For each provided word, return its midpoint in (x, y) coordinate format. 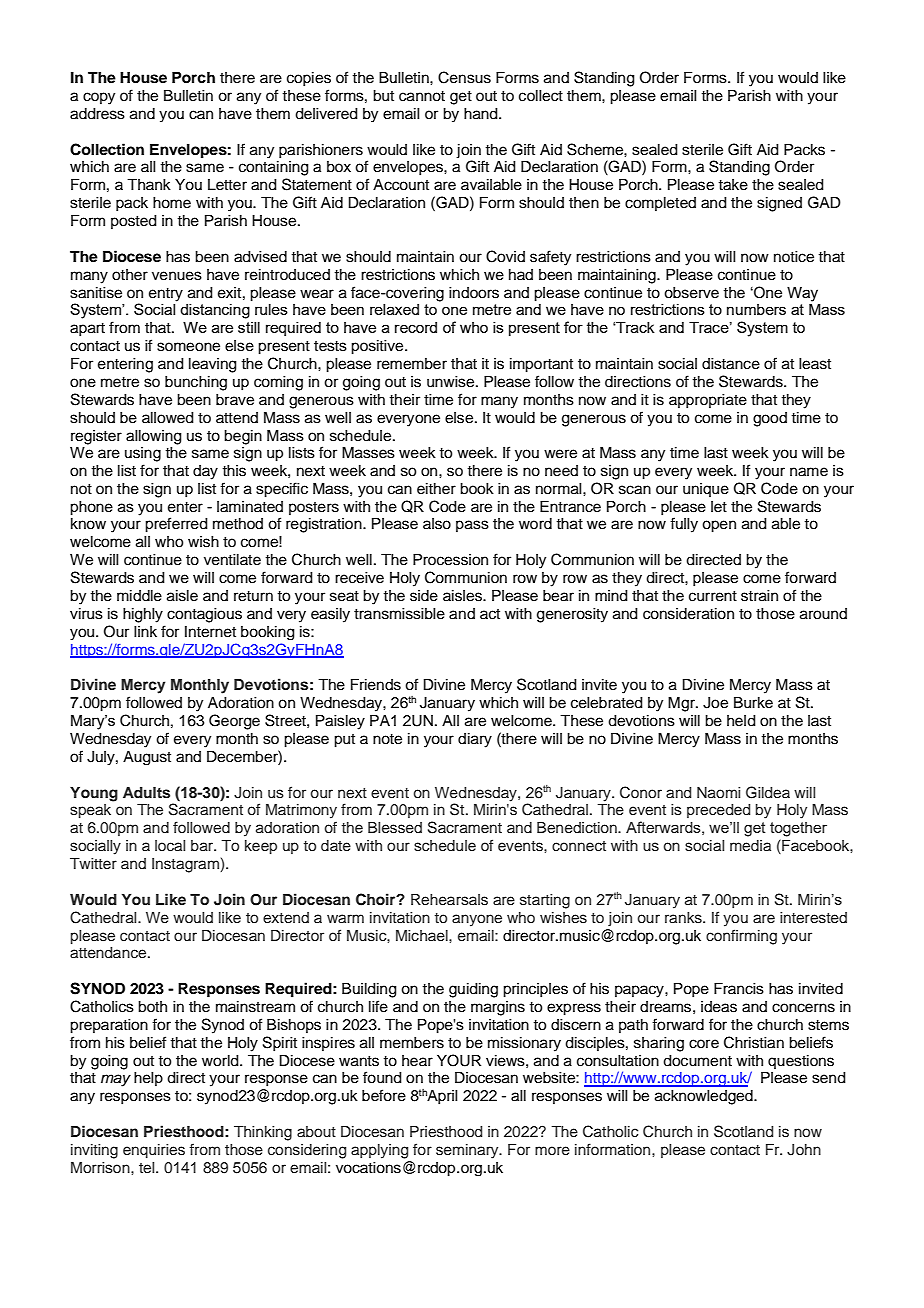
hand (482, 114)
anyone (477, 920)
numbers (756, 309)
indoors (474, 293)
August (147, 758)
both (152, 1007)
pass (472, 526)
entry (166, 295)
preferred (176, 525)
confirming (741, 937)
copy (99, 98)
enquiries (154, 1151)
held (741, 721)
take (733, 185)
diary (475, 740)
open (719, 526)
